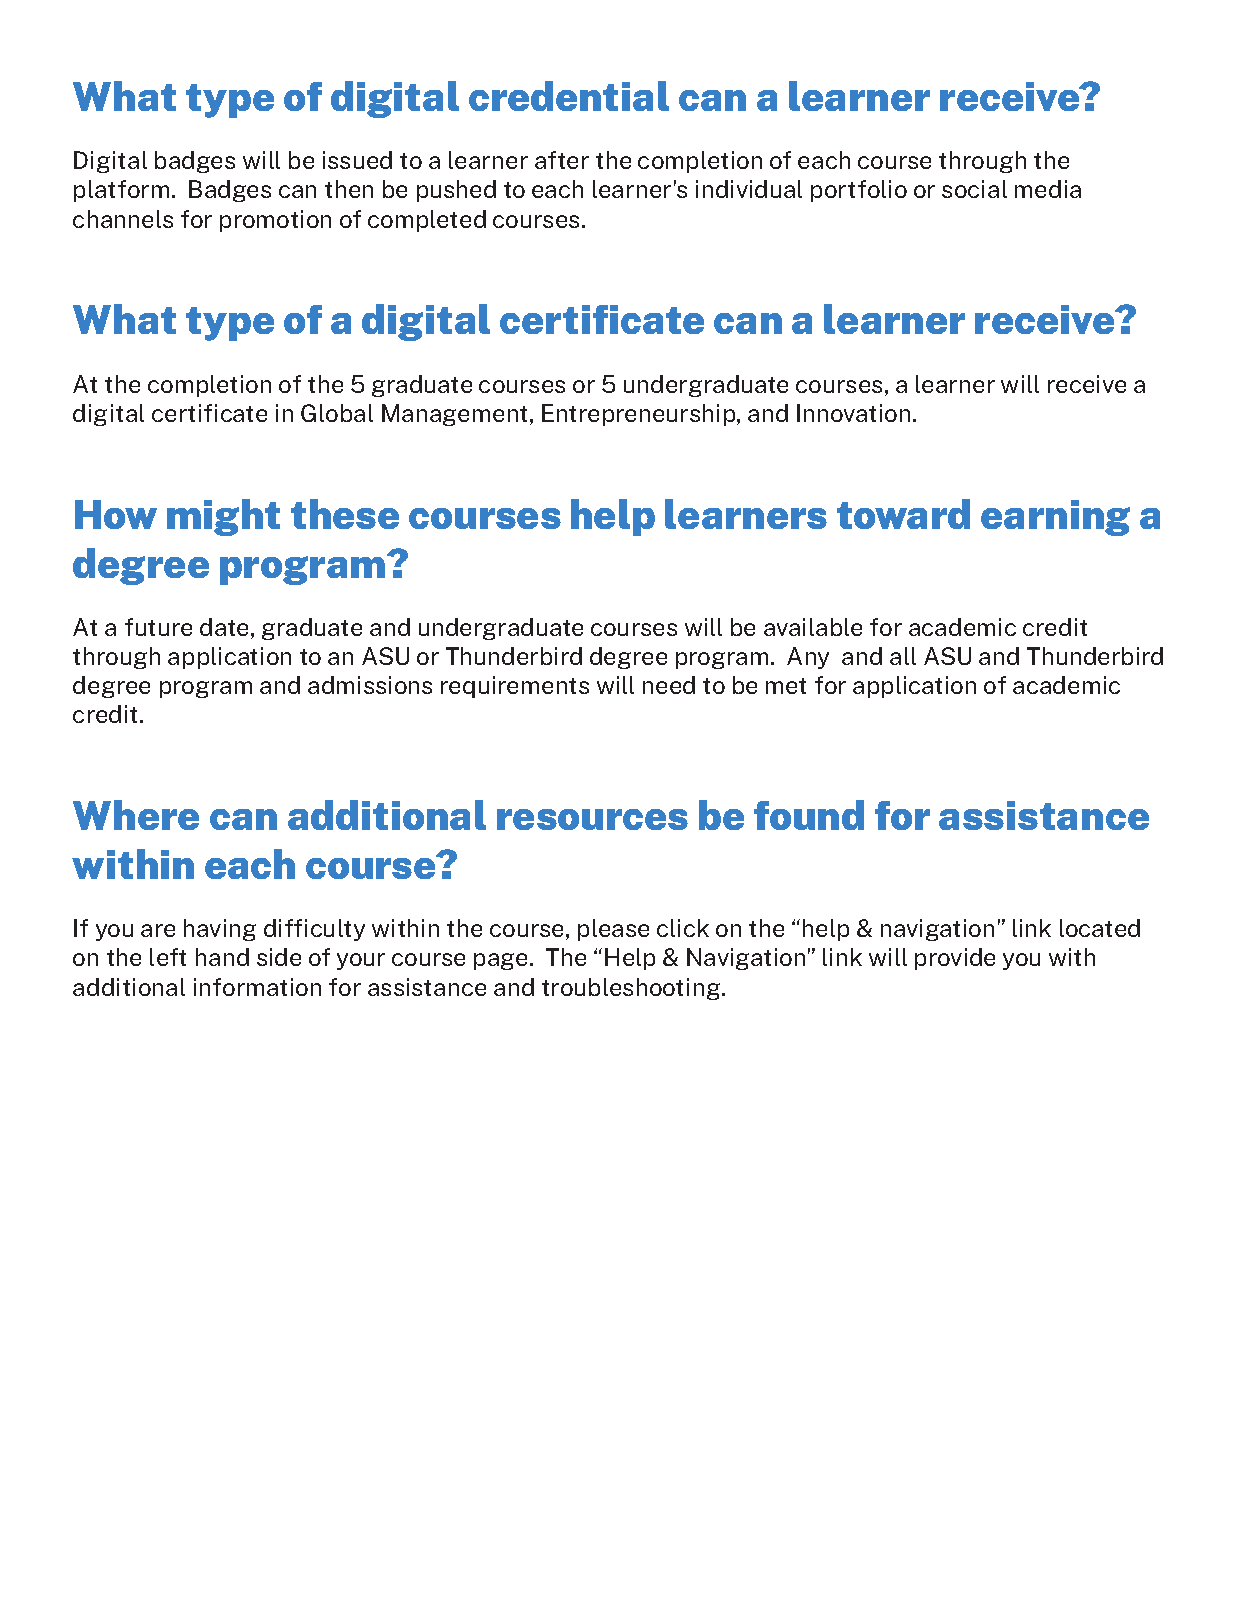 This image has height=1604, width=1240. Describe the element at coordinates (640, 415) in the image. I see `Entrepreneurship` at that location.
